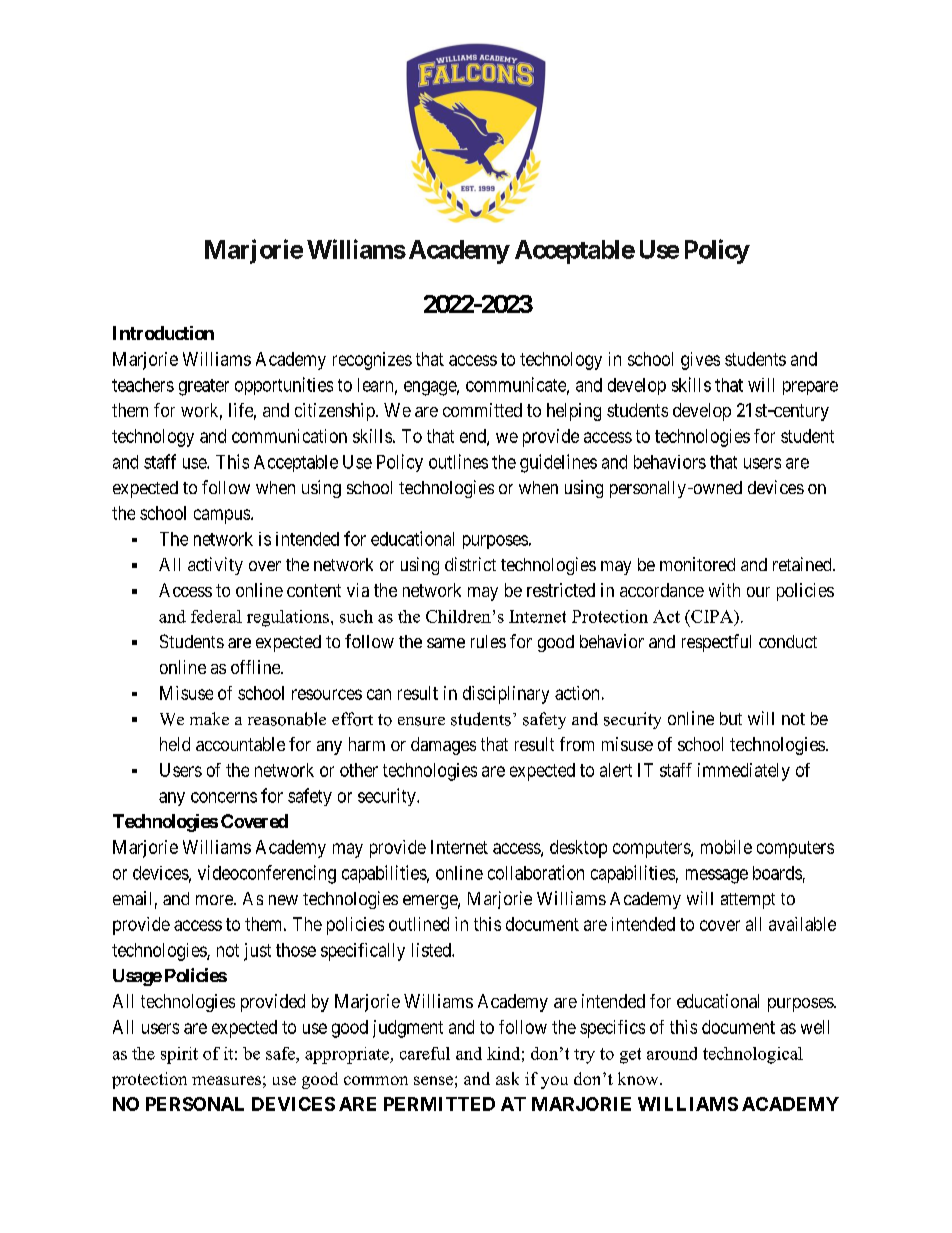 The width and height of the screenshot is (952, 1233). Describe the element at coordinates (506, 695) in the screenshot. I see `disciplinary` at that location.
